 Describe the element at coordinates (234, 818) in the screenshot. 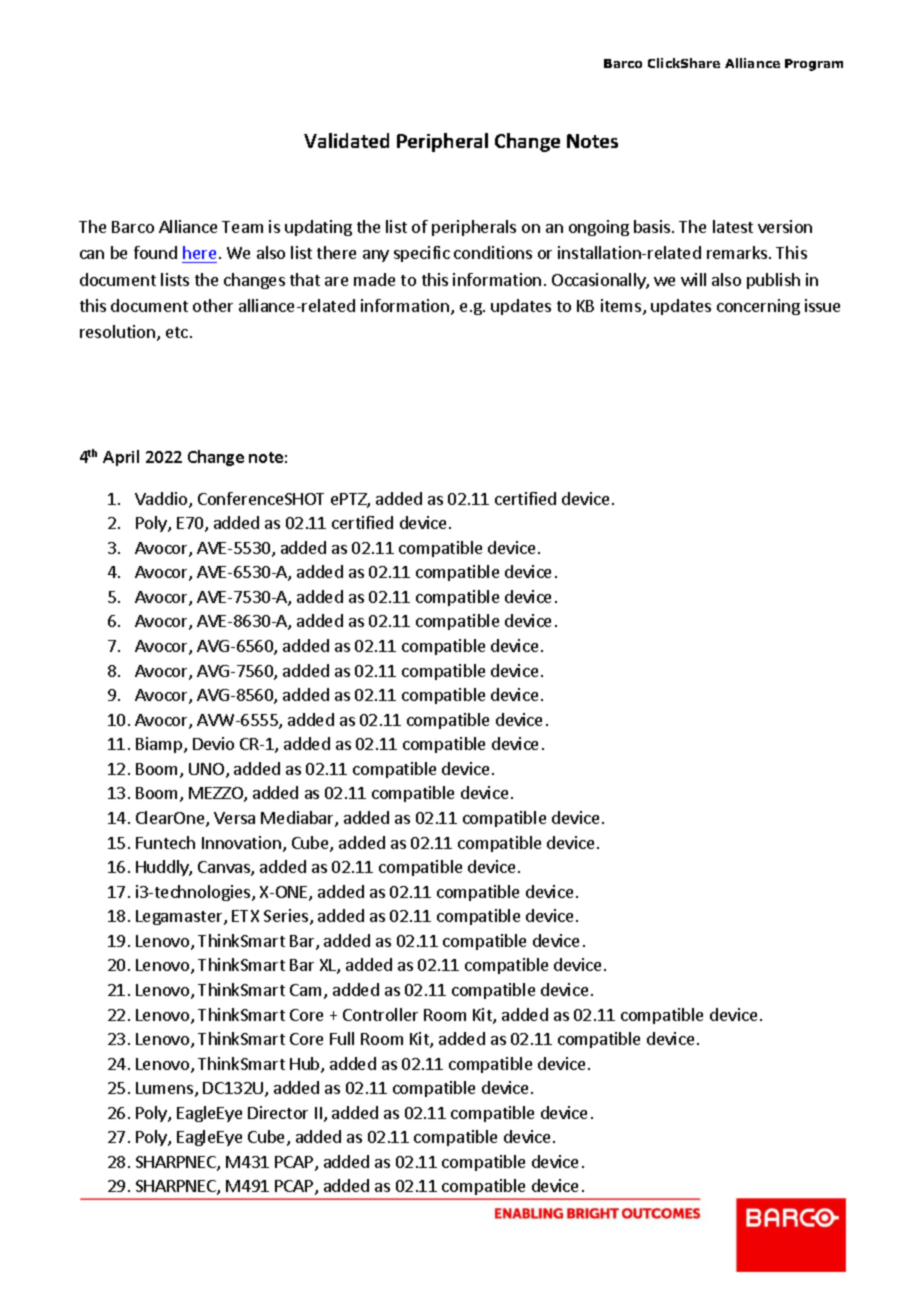

I see `Versa` at that location.
